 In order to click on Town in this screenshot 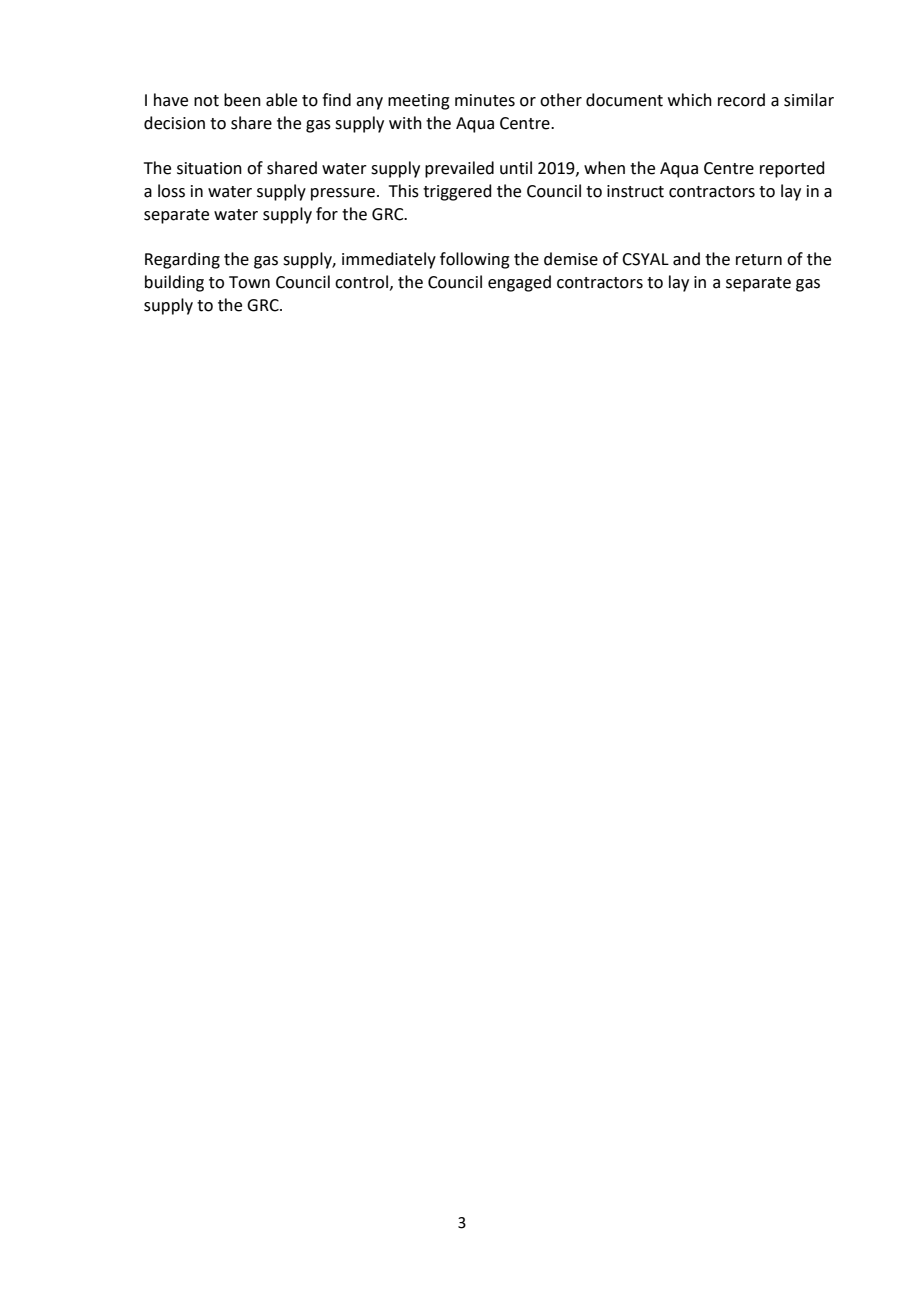, I will do `click(249, 282)`.
